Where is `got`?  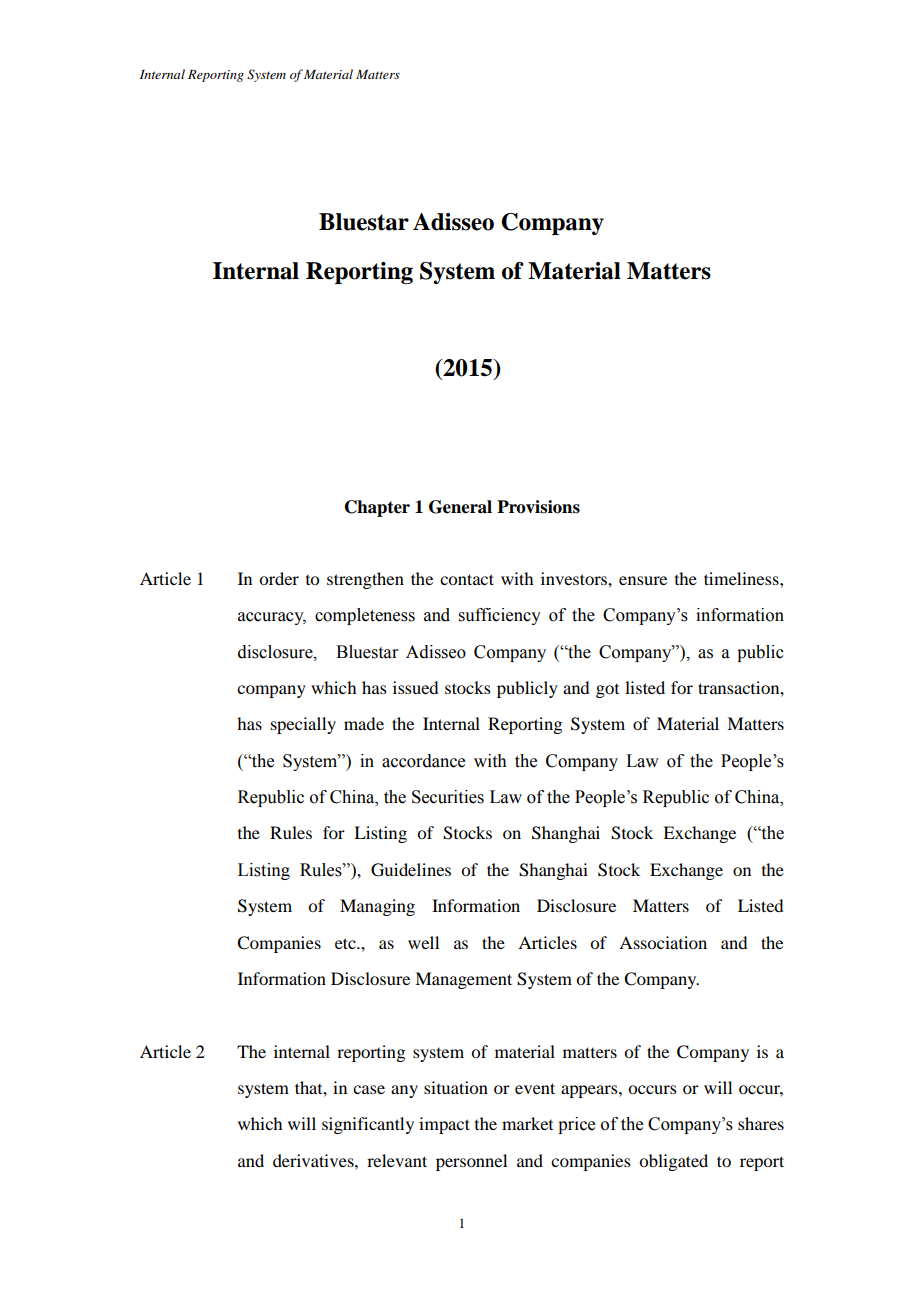
got is located at coordinates (607, 691).
